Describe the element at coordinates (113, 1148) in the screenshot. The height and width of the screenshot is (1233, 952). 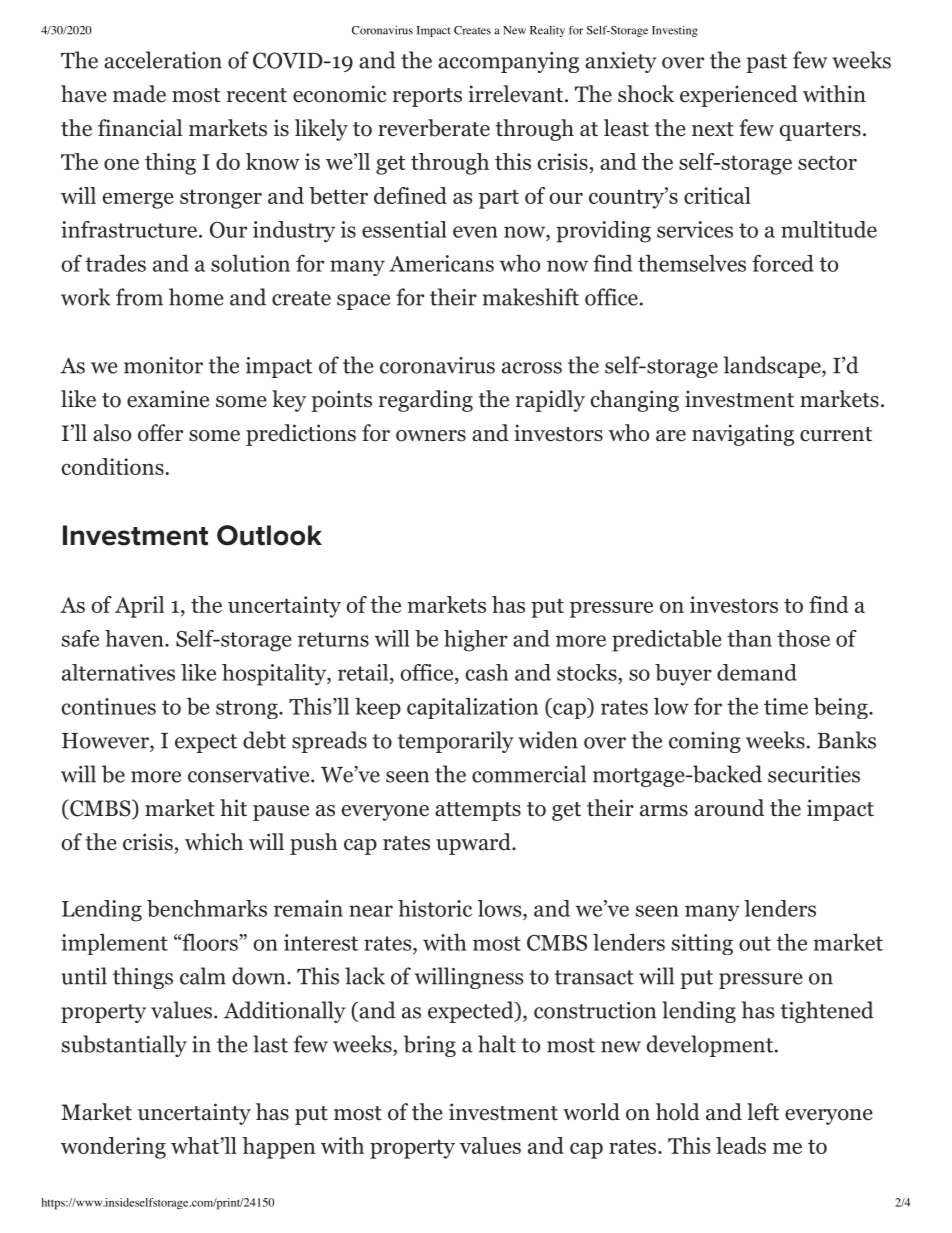
I see `wondering` at that location.
